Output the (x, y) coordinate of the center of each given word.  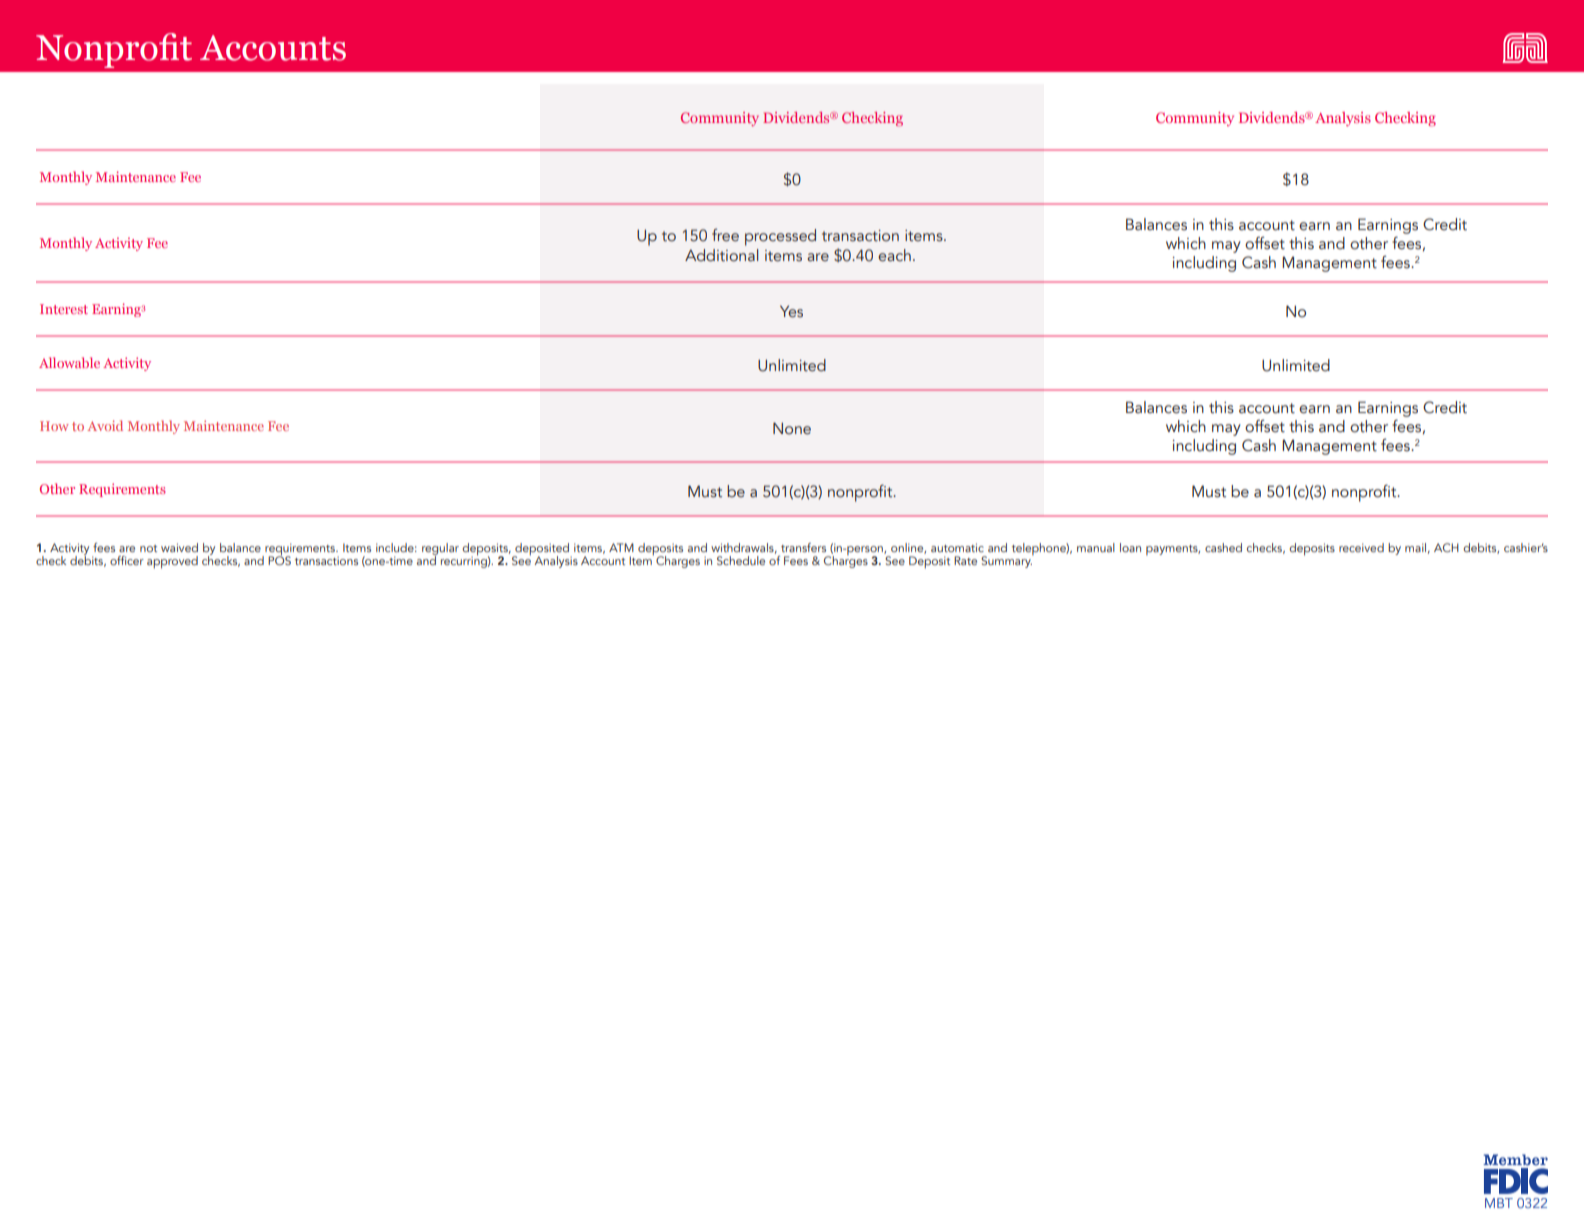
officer (127, 560)
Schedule (741, 560)
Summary (1007, 561)
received (1361, 547)
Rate (965, 560)
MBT (1499, 1203)
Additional (721, 255)
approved (172, 562)
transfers (803, 547)
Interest (64, 309)
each (894, 255)
